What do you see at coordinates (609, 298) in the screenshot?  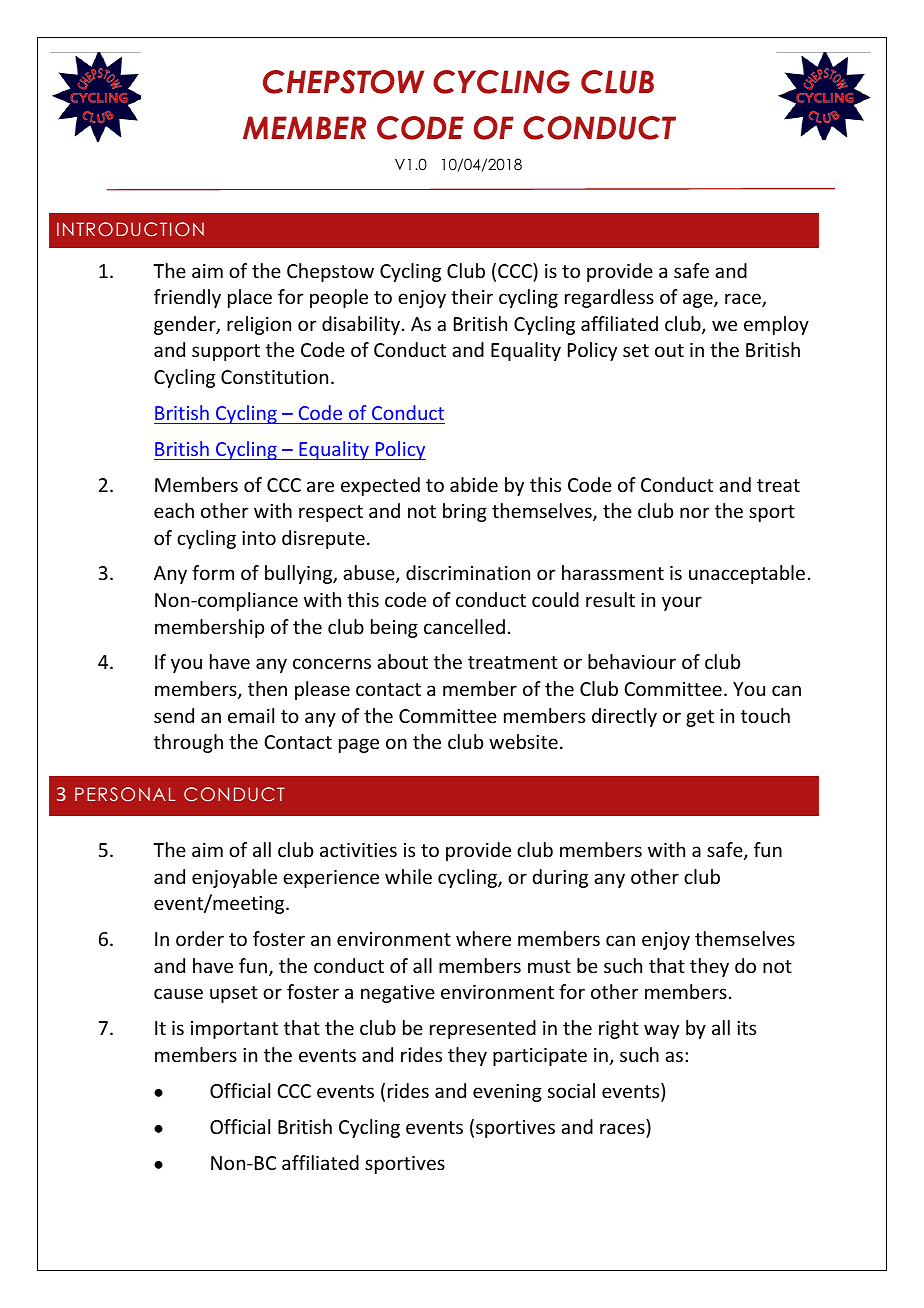 I see `regardless` at bounding box center [609, 298].
